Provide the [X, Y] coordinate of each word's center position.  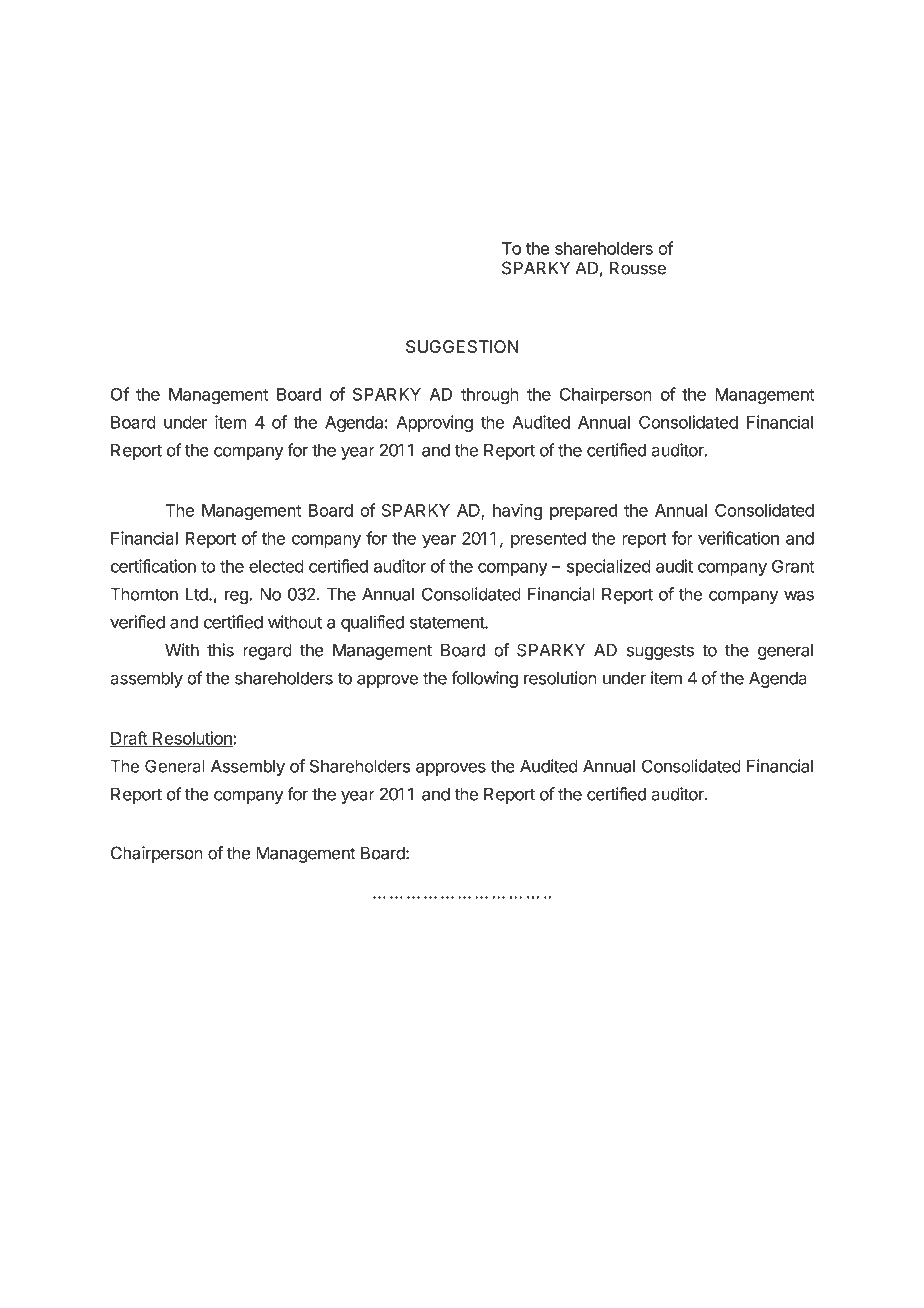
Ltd [198, 594]
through [490, 396]
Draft [129, 739]
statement [448, 622]
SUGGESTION [462, 346]
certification [153, 566]
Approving [435, 423]
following [484, 679]
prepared [583, 512]
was [799, 596]
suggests [660, 652]
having [517, 511]
